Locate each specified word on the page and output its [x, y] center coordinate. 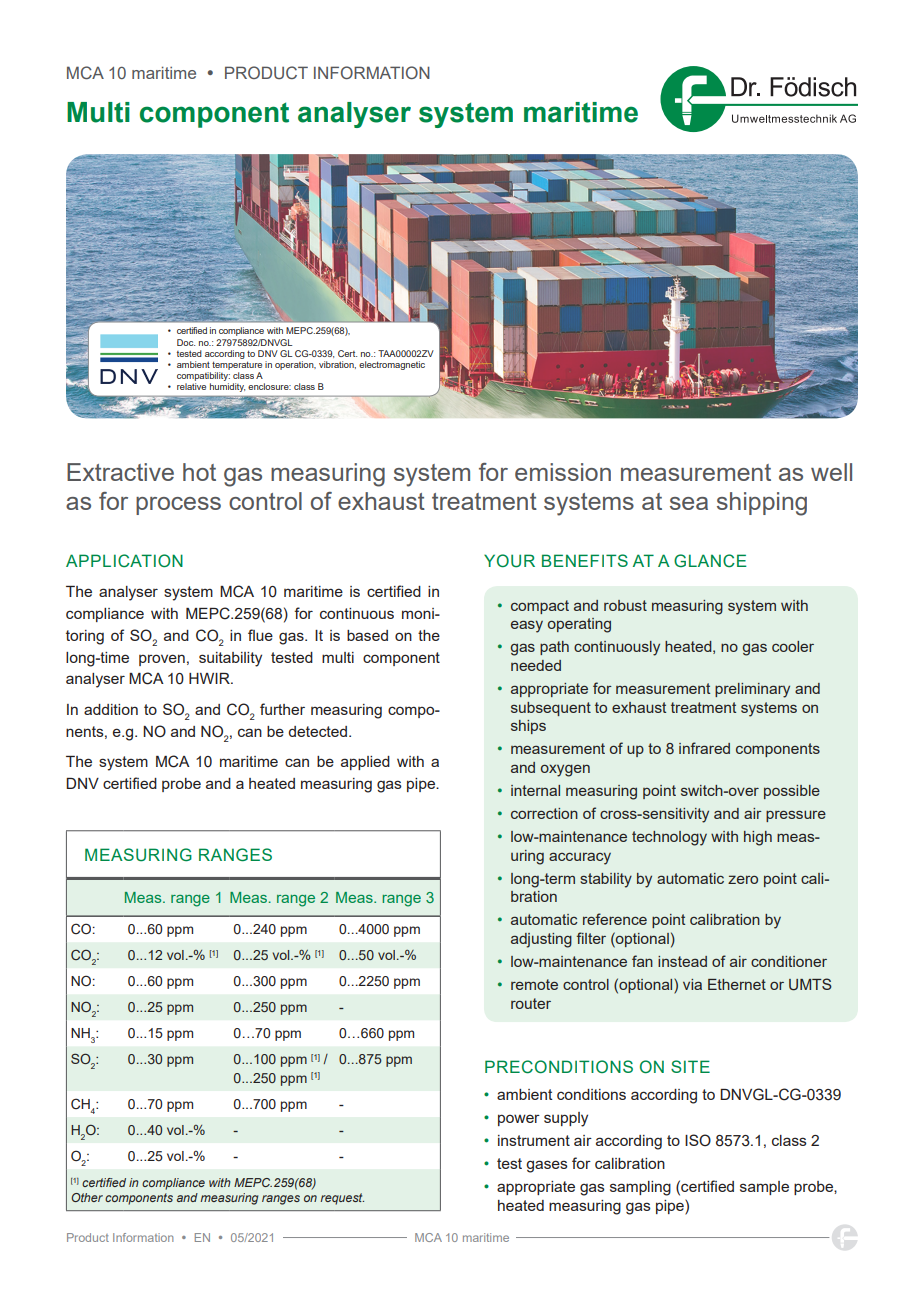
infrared [704, 748]
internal [535, 790]
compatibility [203, 378]
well [831, 472]
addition [111, 709]
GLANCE [710, 561]
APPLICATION [124, 561]
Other [87, 1197]
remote [534, 984]
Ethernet [737, 984]
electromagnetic [392, 365]
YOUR [509, 561]
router [531, 1003]
